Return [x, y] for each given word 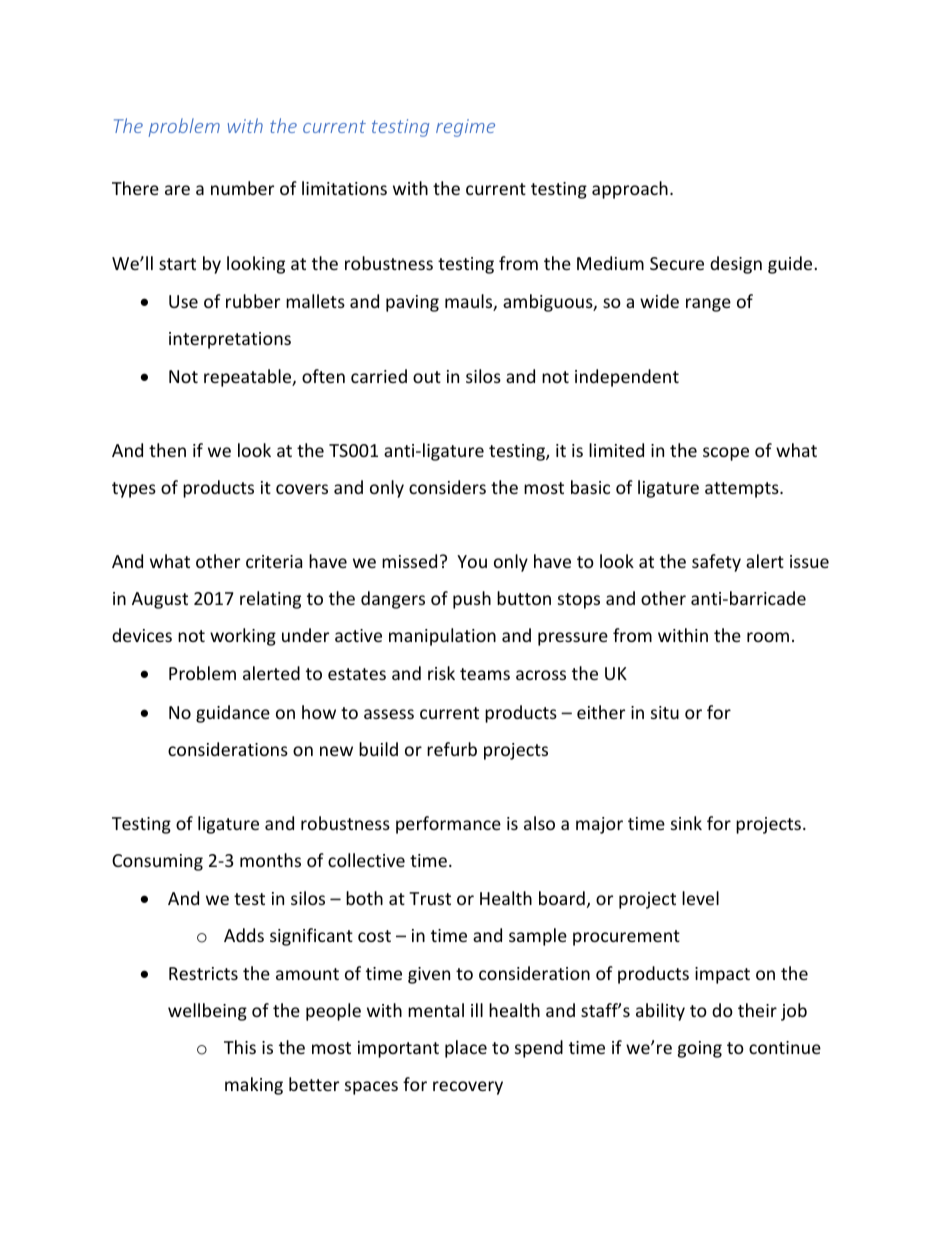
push [472, 600]
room [768, 637]
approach [630, 190]
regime [465, 128]
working [243, 637]
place [466, 1049]
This [240, 1047]
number [242, 188]
